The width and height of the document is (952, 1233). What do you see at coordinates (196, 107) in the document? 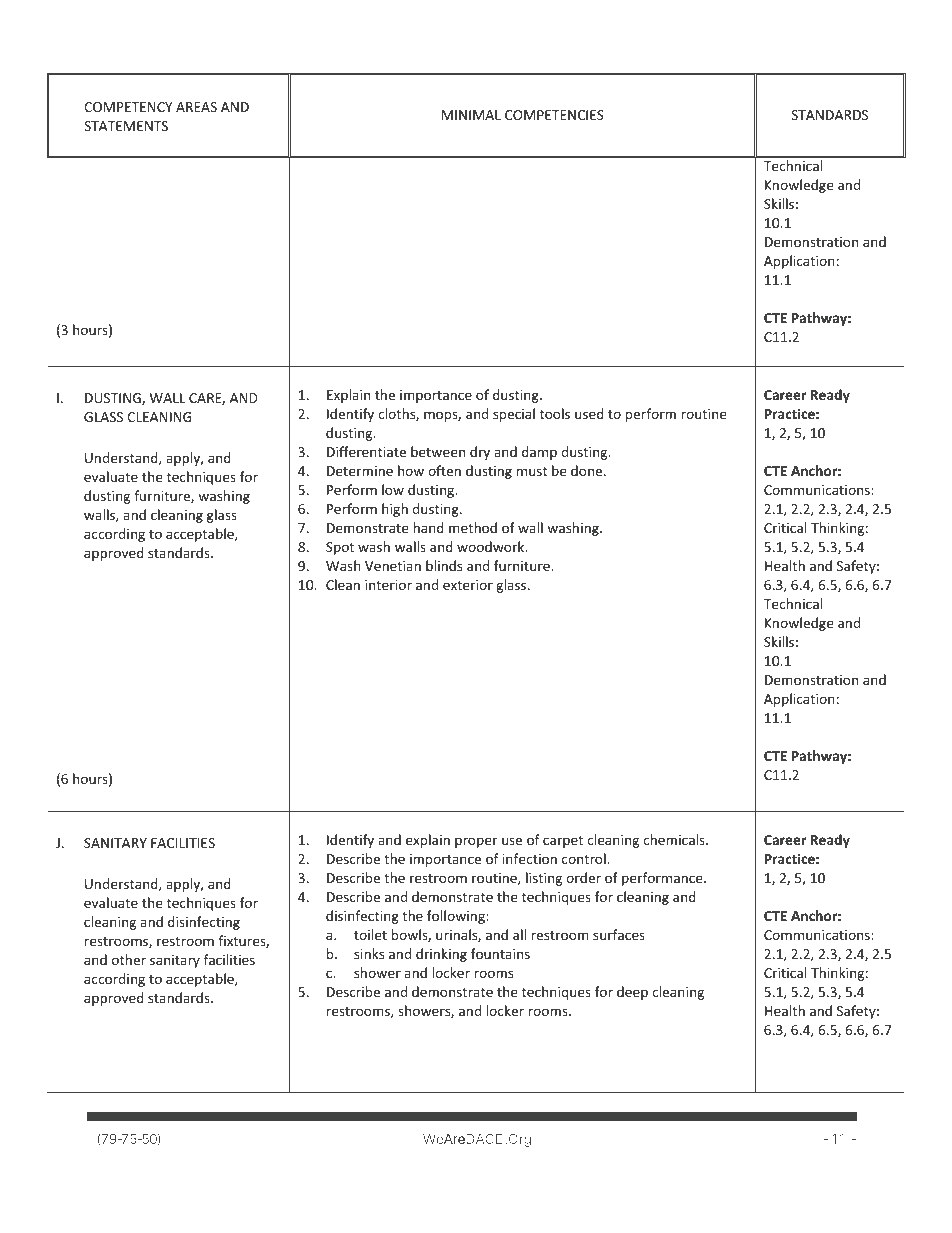
I see `AREAS` at bounding box center [196, 107].
